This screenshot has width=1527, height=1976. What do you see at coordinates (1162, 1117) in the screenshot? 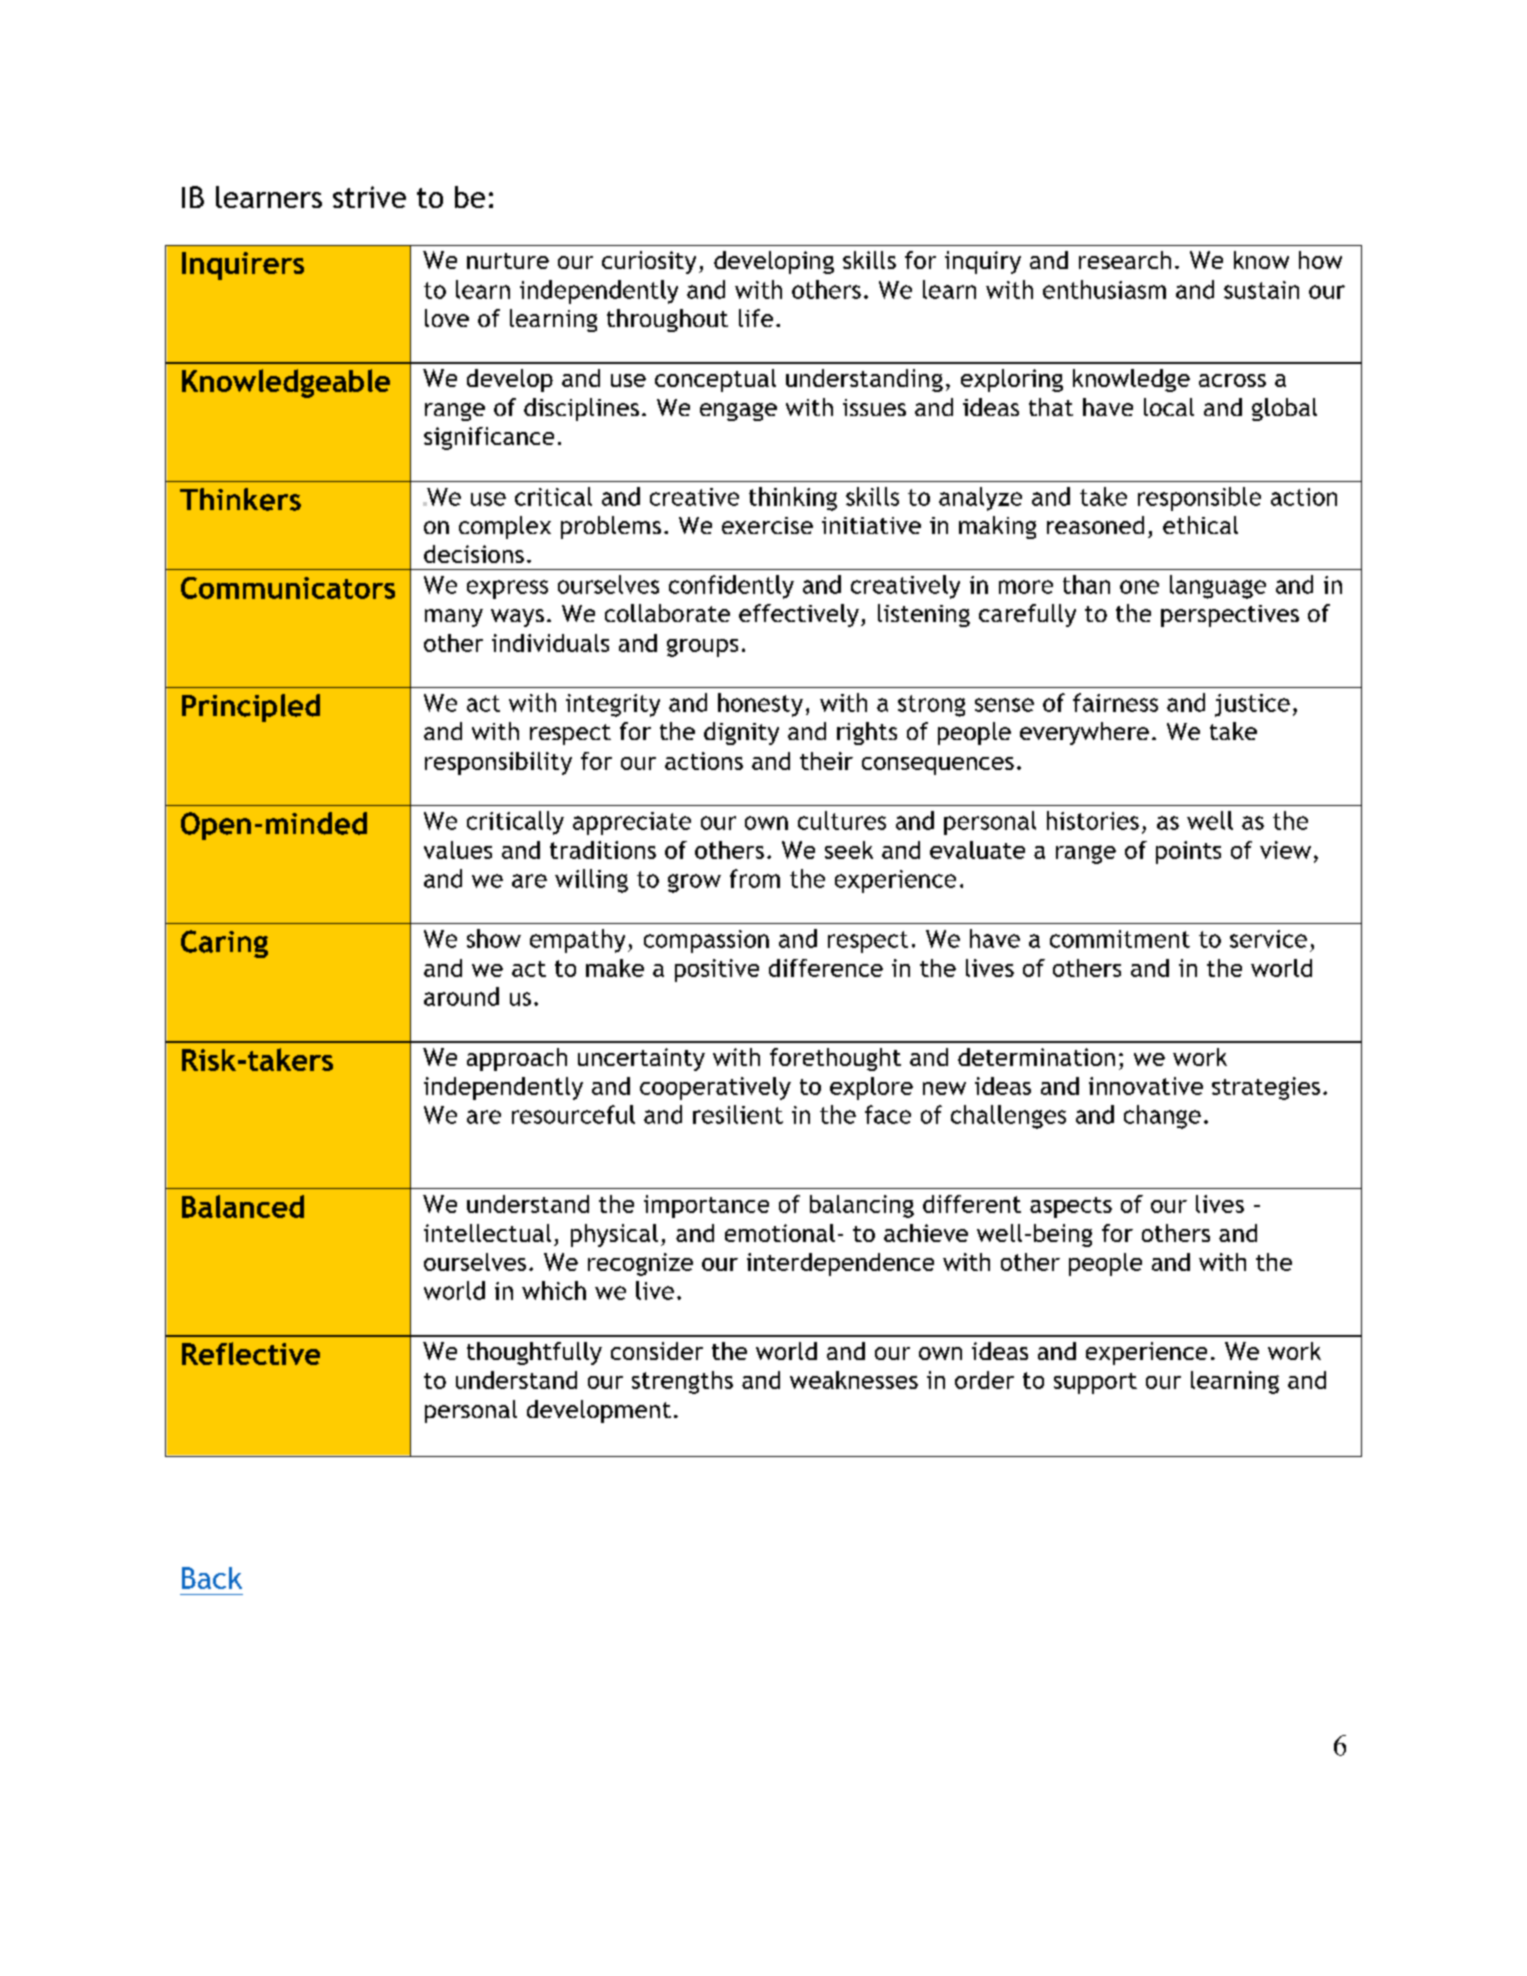
I see `change` at bounding box center [1162, 1117].
